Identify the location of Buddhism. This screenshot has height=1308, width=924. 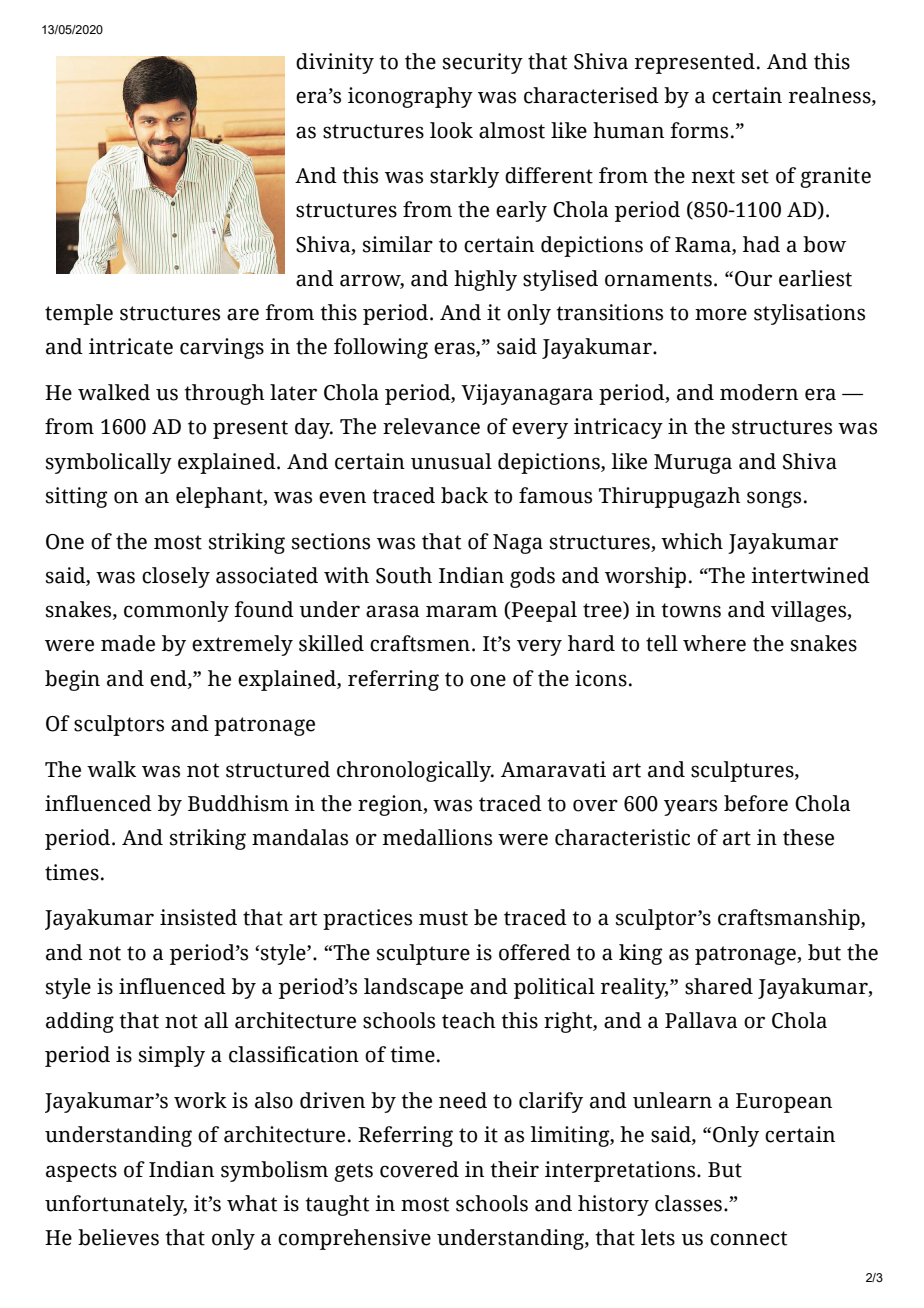
(238, 803).
